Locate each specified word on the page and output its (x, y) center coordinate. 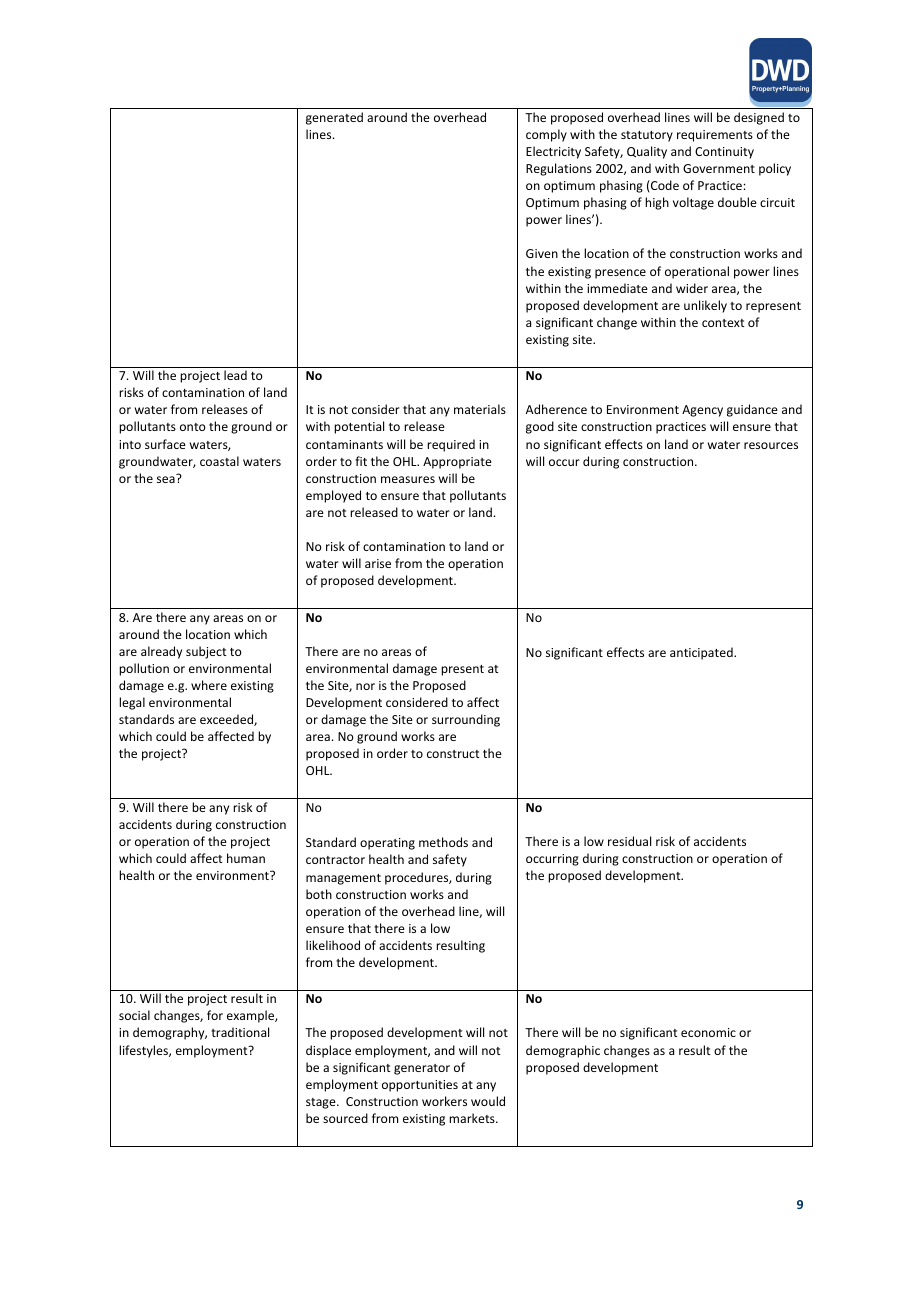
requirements (715, 136)
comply (546, 135)
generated (334, 118)
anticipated (702, 653)
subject (206, 652)
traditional (240, 1032)
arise (378, 563)
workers (444, 1101)
